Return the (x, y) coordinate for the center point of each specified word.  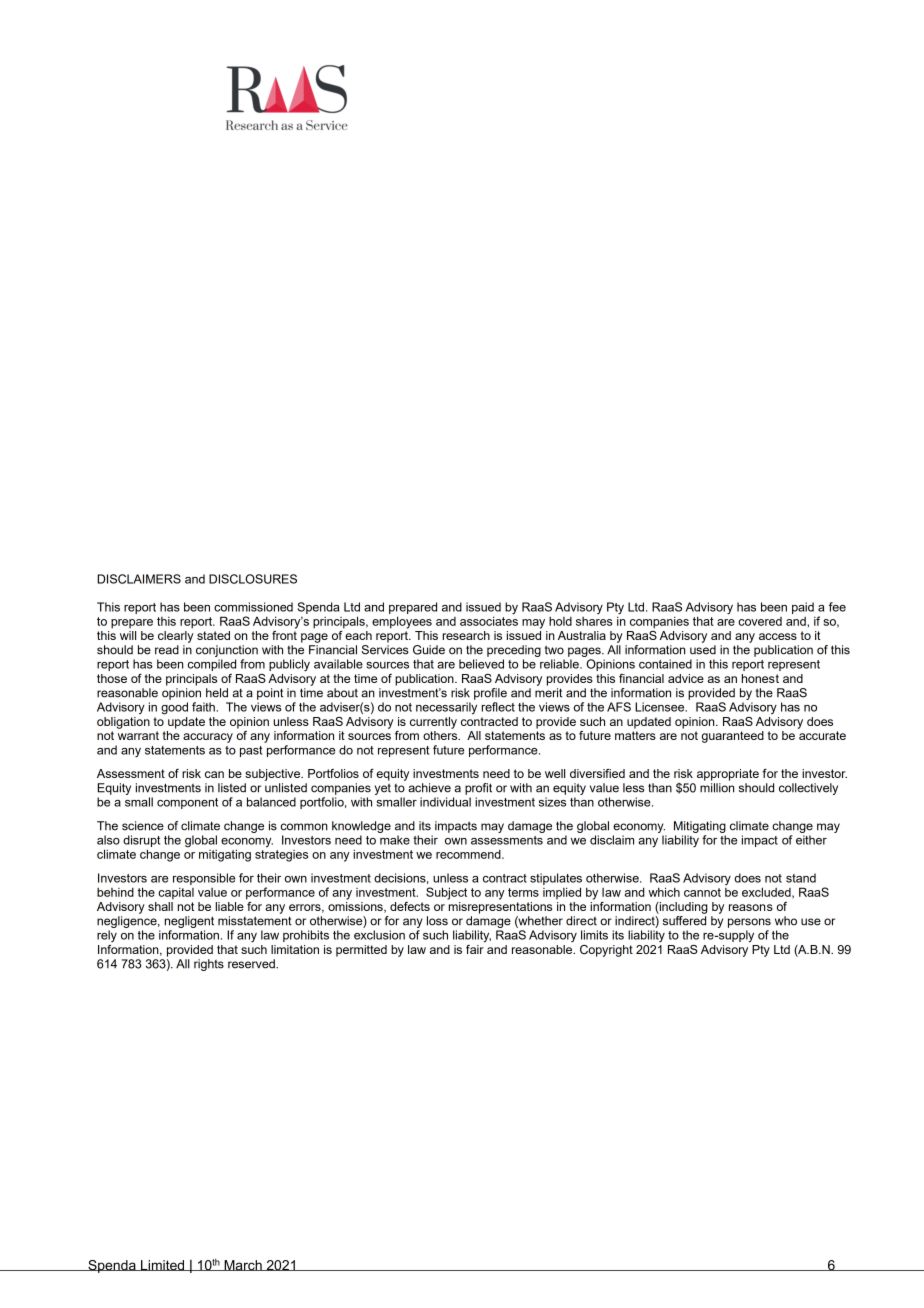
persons (749, 923)
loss (437, 921)
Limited (162, 1265)
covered (760, 621)
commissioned (253, 607)
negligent (189, 922)
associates (489, 620)
